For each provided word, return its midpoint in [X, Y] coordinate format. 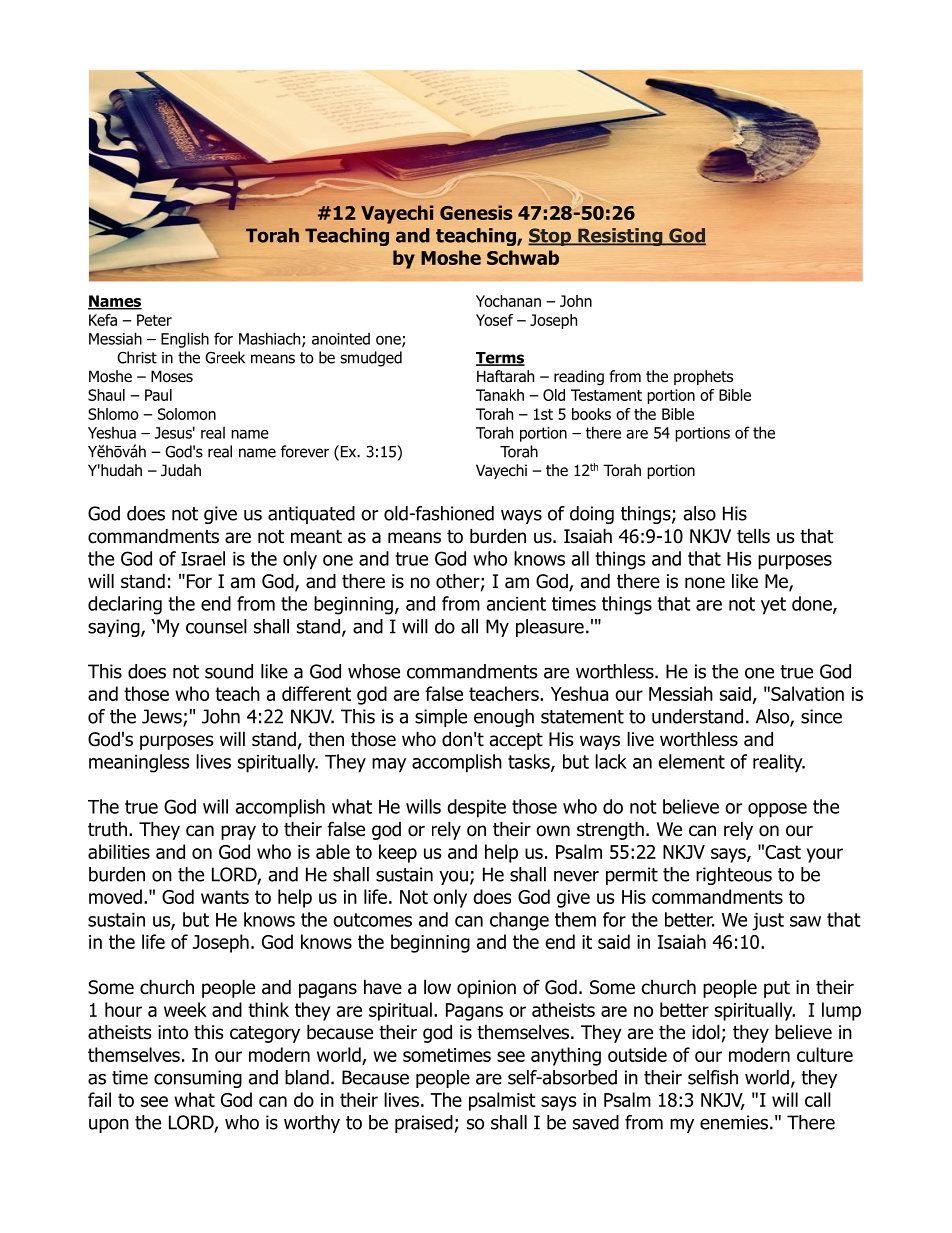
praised [425, 1124]
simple [441, 718]
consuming [198, 1079]
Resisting [620, 237]
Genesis [476, 212]
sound [229, 671]
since [821, 716]
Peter [154, 320]
